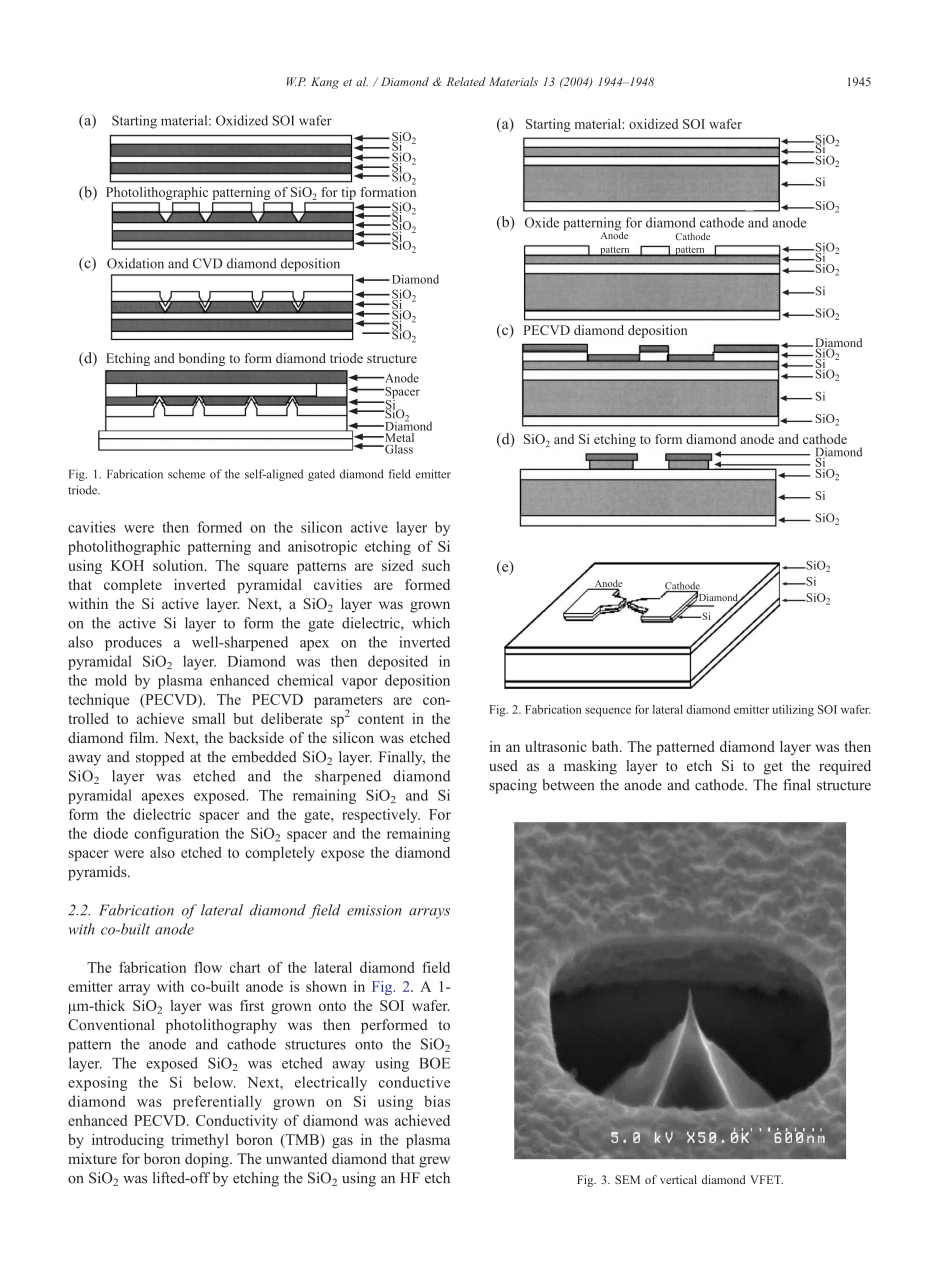  I want to click on emission, so click(374, 910).
